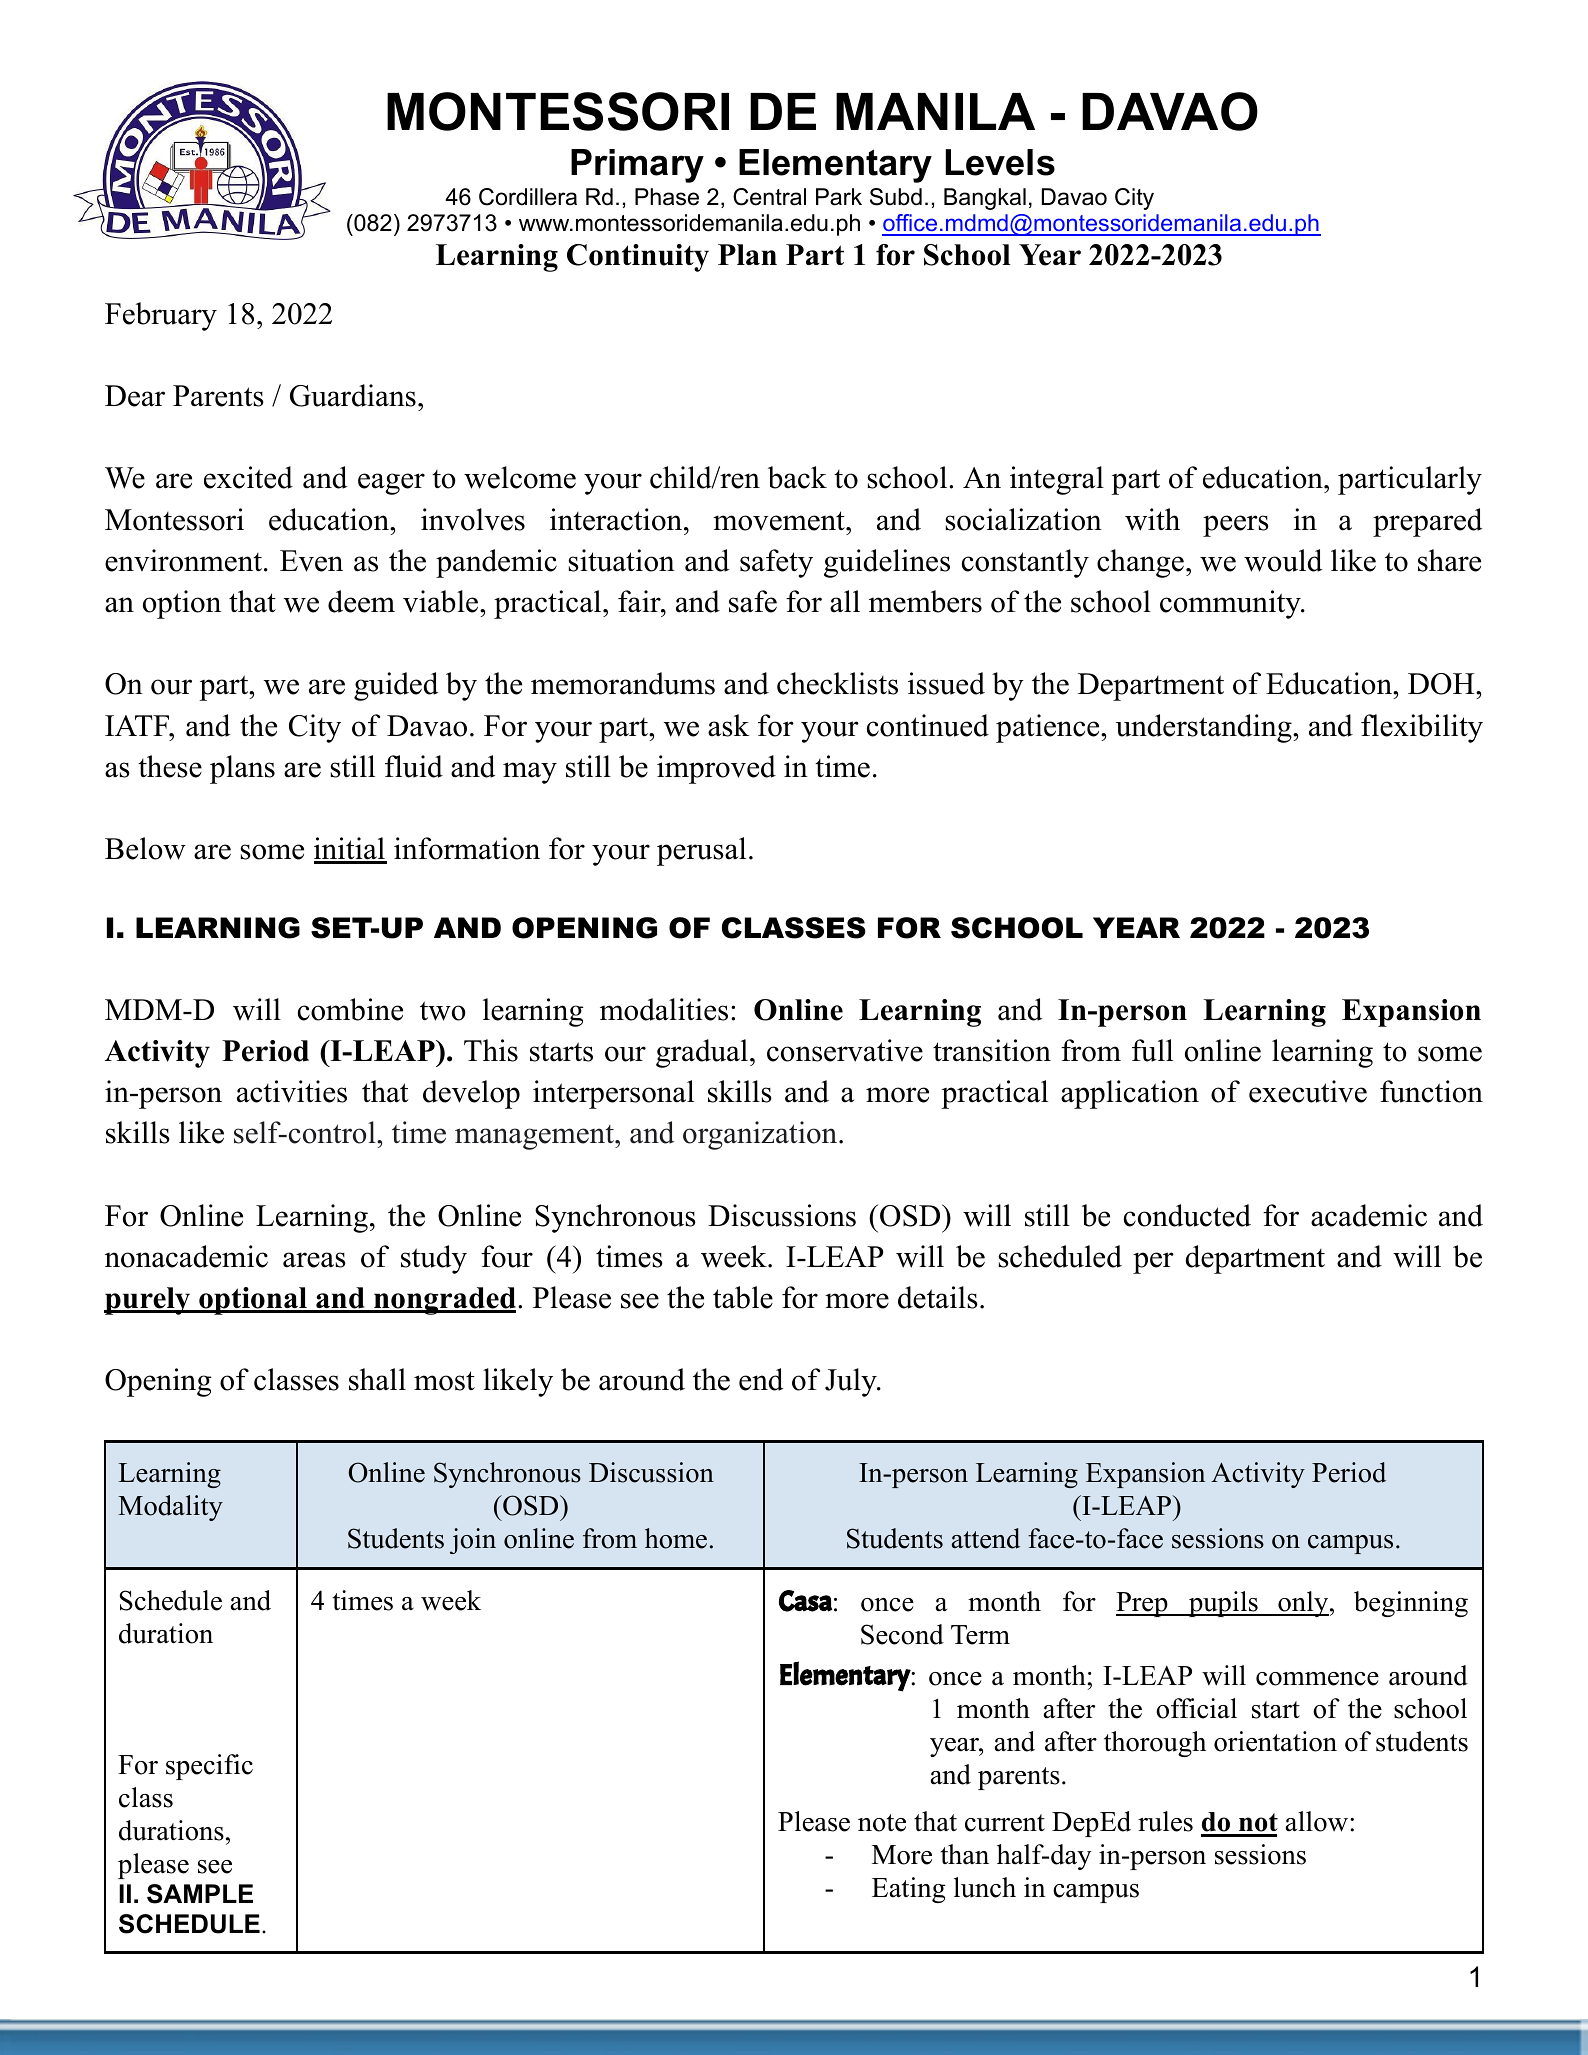  I want to click on note, so click(882, 1823).
